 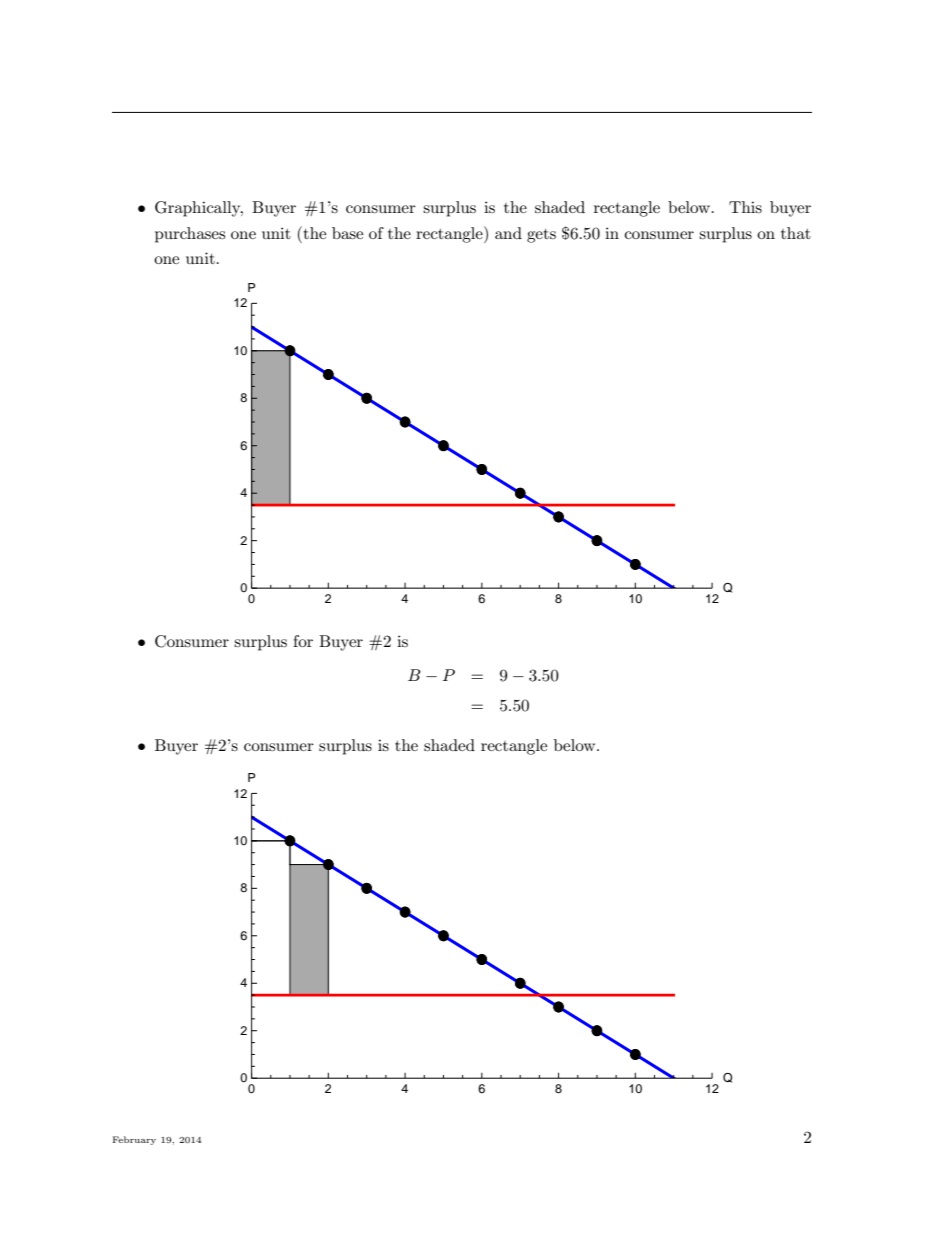 I want to click on base, so click(x=347, y=233).
